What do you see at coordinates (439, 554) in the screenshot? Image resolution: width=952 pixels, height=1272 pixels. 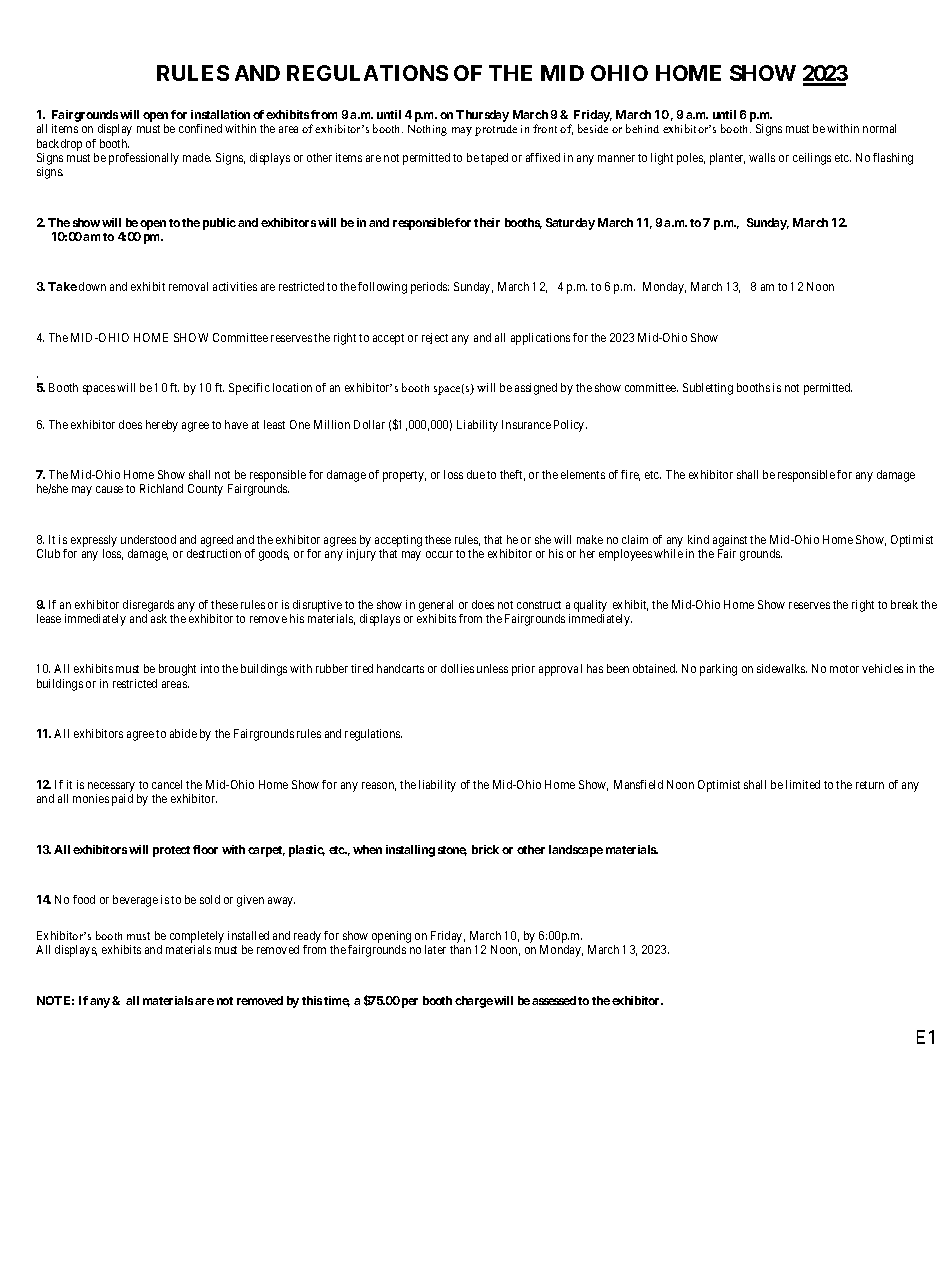 I see `occur` at bounding box center [439, 554].
